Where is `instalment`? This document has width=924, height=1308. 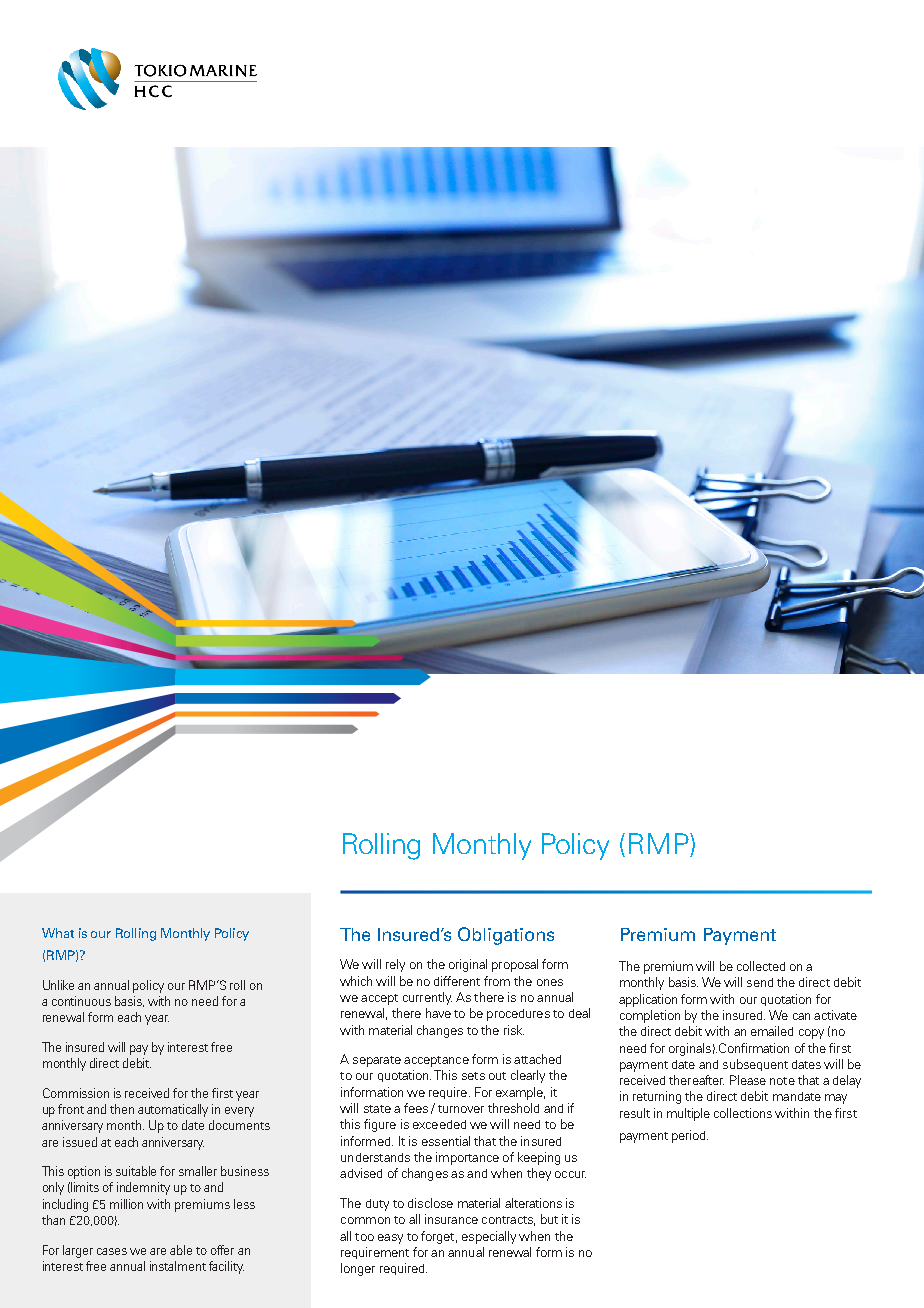
instalment is located at coordinates (178, 1266).
